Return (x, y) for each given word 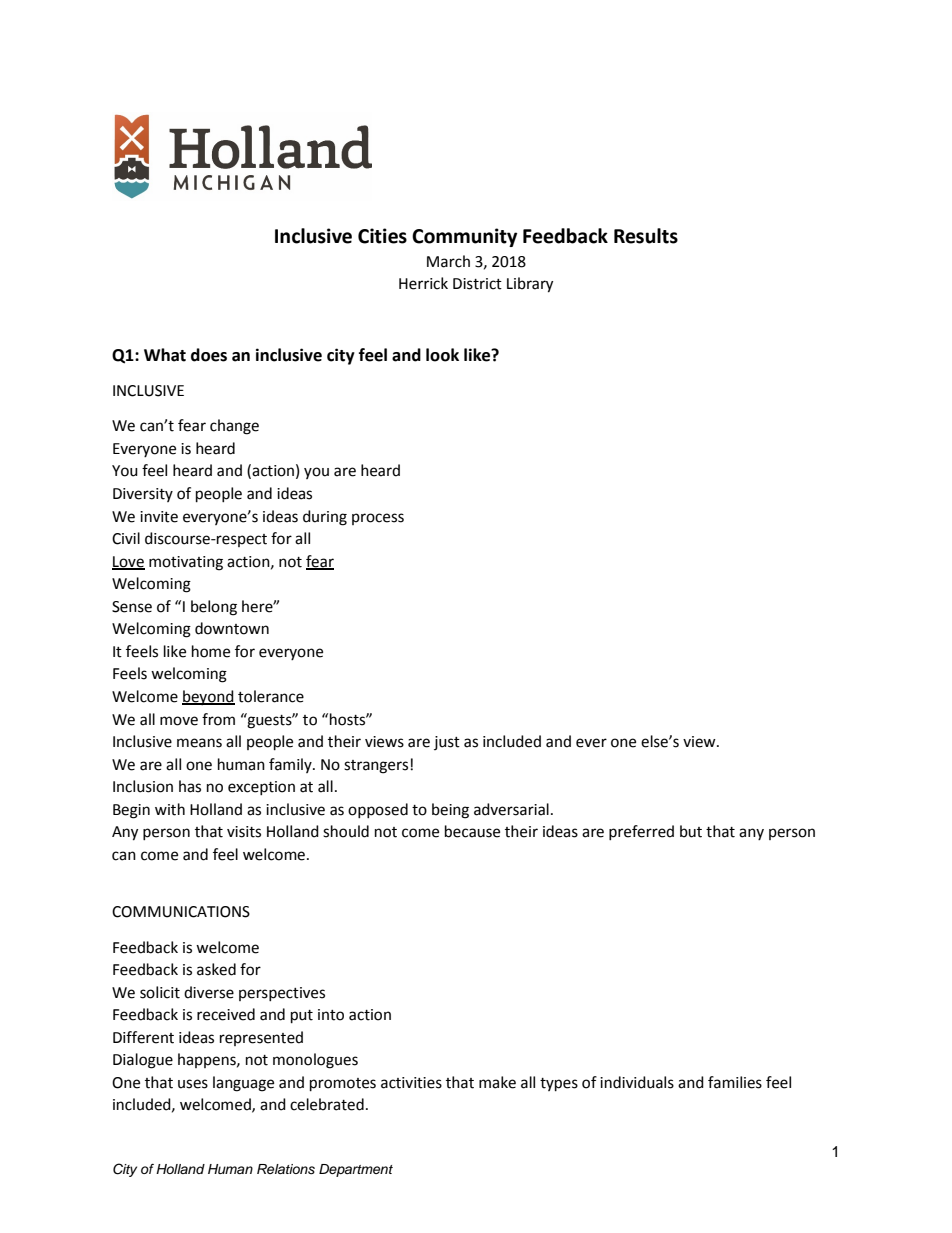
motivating (186, 563)
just (447, 743)
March (448, 261)
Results (646, 236)
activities (411, 1083)
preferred (641, 832)
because (472, 831)
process (378, 519)
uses (193, 1084)
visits (244, 832)
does (209, 355)
